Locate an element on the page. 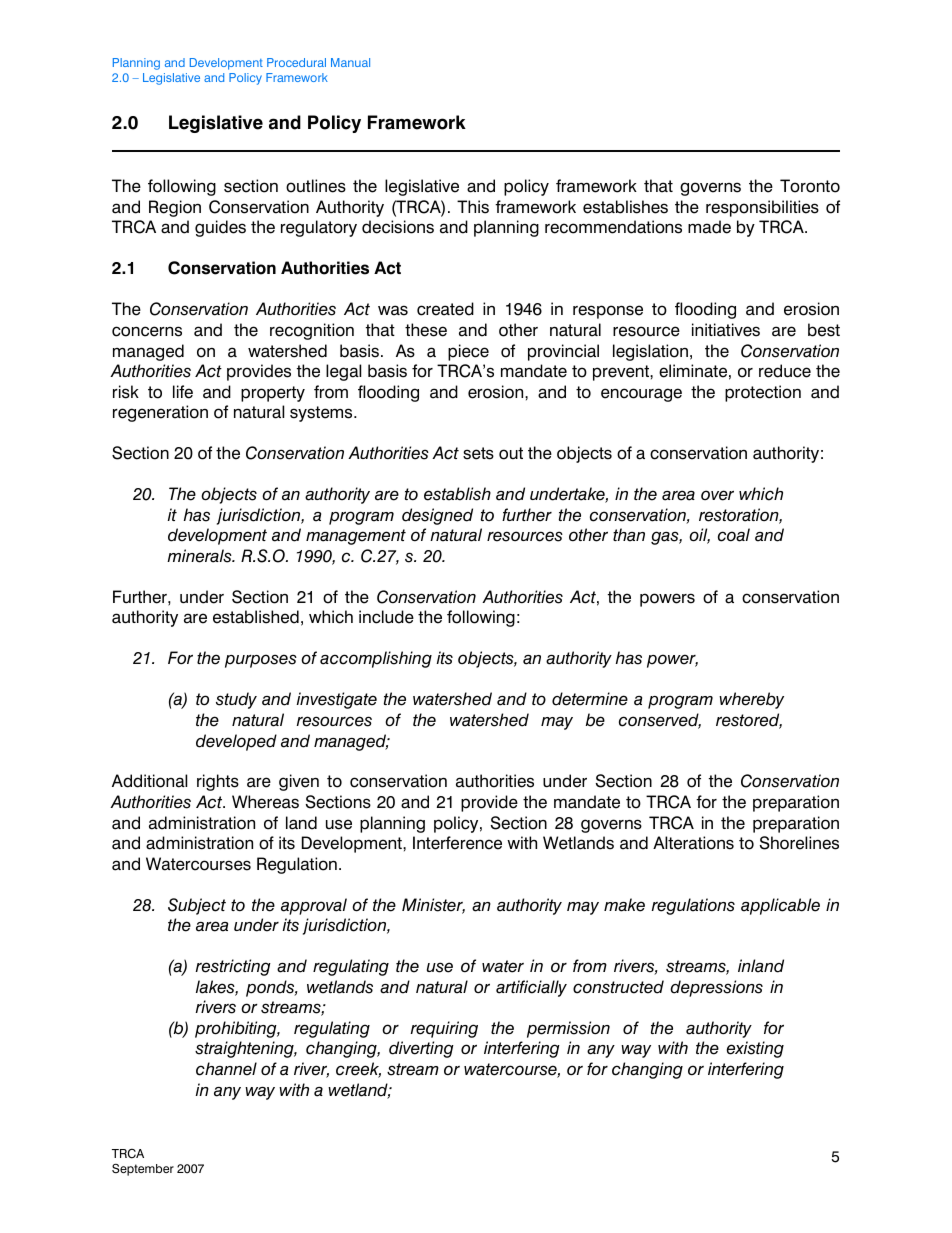 This image has height=1233, width=952. purposes is located at coordinates (261, 661).
